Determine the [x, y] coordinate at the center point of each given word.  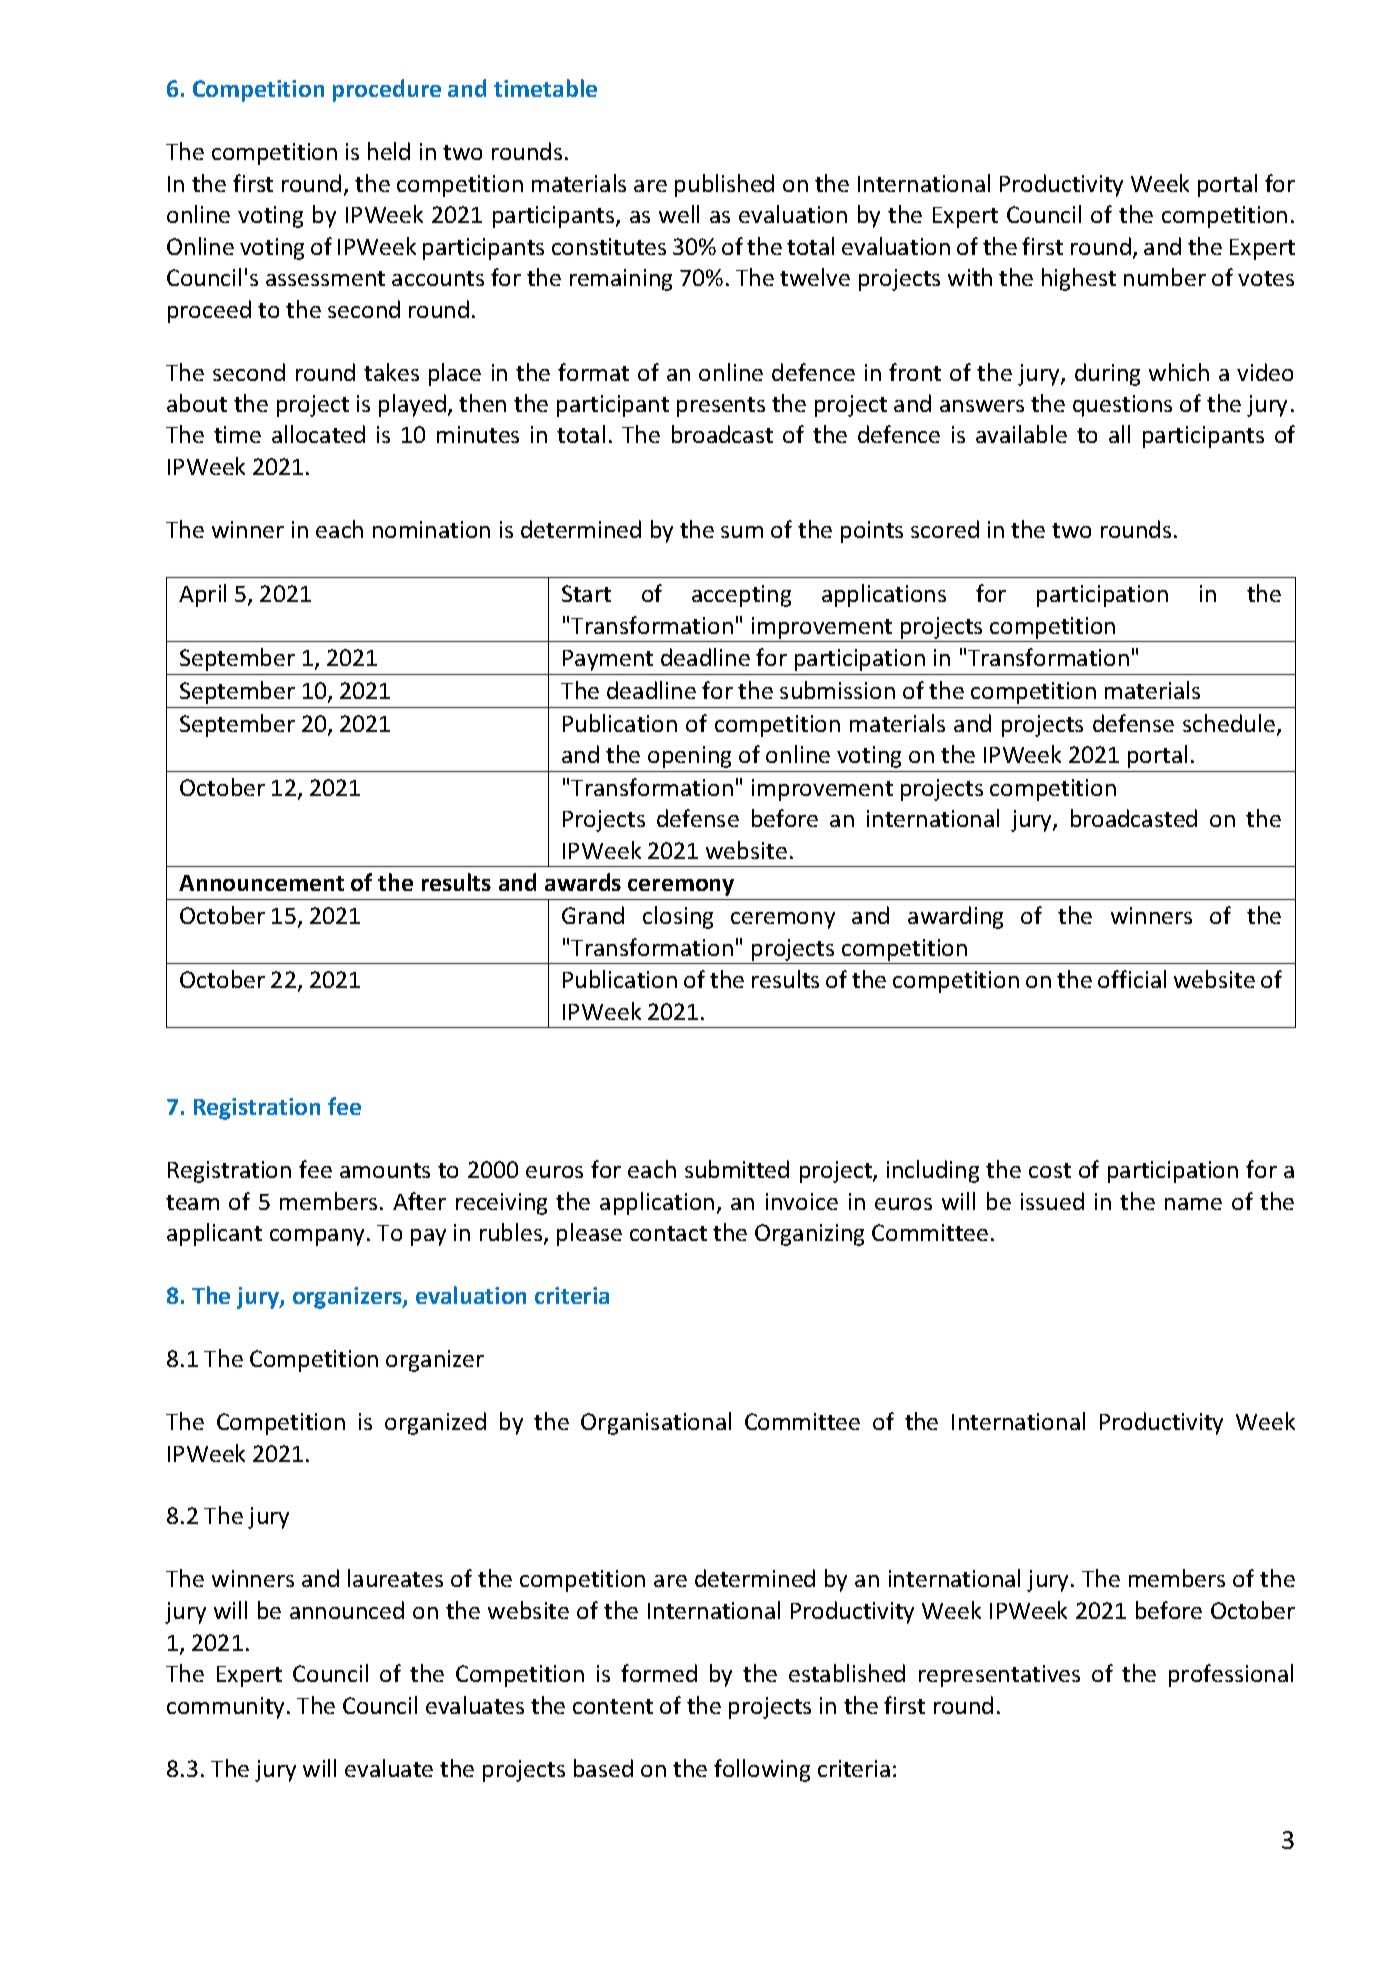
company [317, 1237]
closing [678, 917]
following [762, 1770]
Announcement [261, 883]
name [1193, 1204]
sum [742, 532]
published [724, 185]
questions [1122, 406]
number [1165, 277]
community [227, 1708]
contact [668, 1233]
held [389, 151]
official [1132, 979]
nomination [431, 529]
